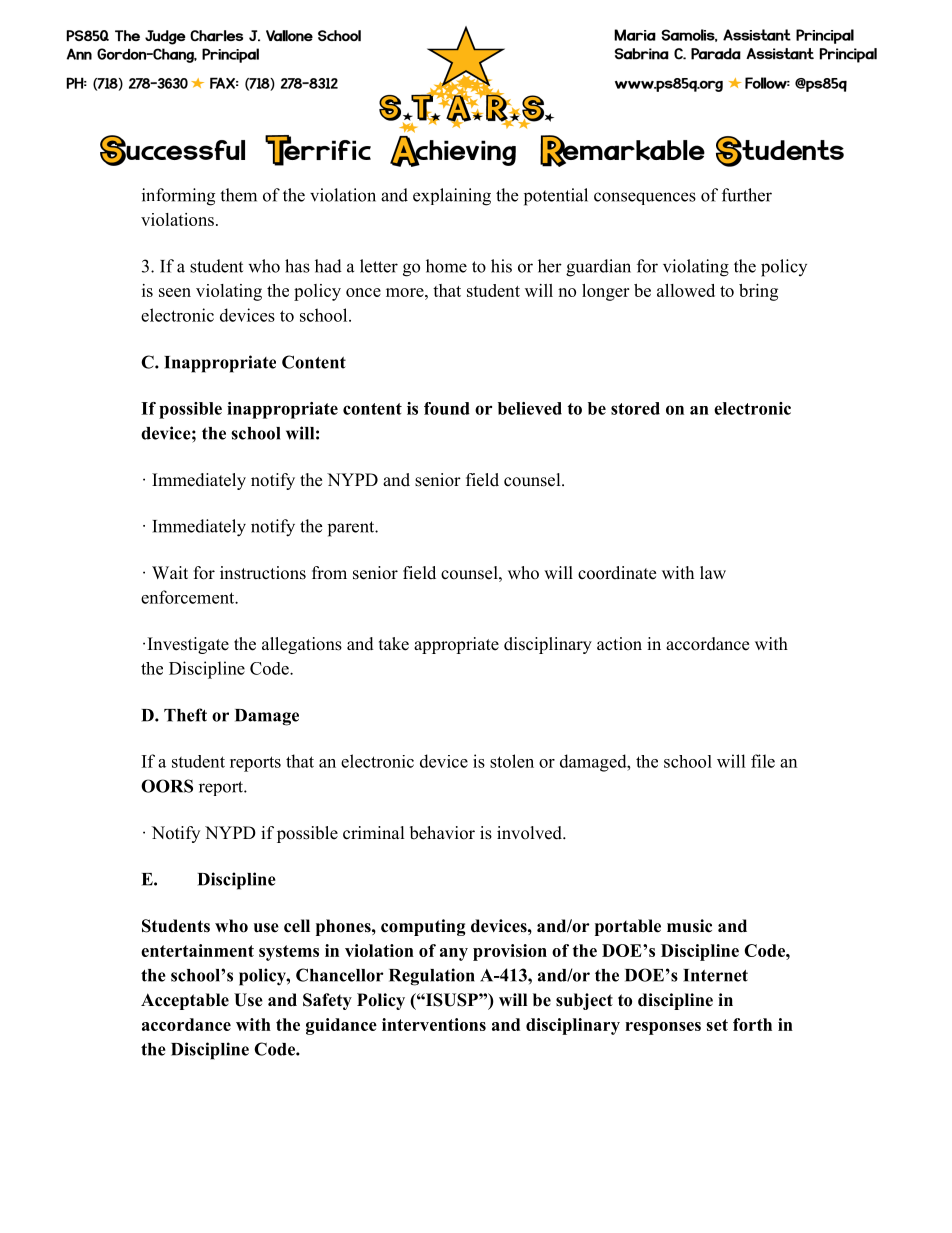 This page has height=1233, width=952. What do you see at coordinates (645, 198) in the page?
I see `consequences` at bounding box center [645, 198].
